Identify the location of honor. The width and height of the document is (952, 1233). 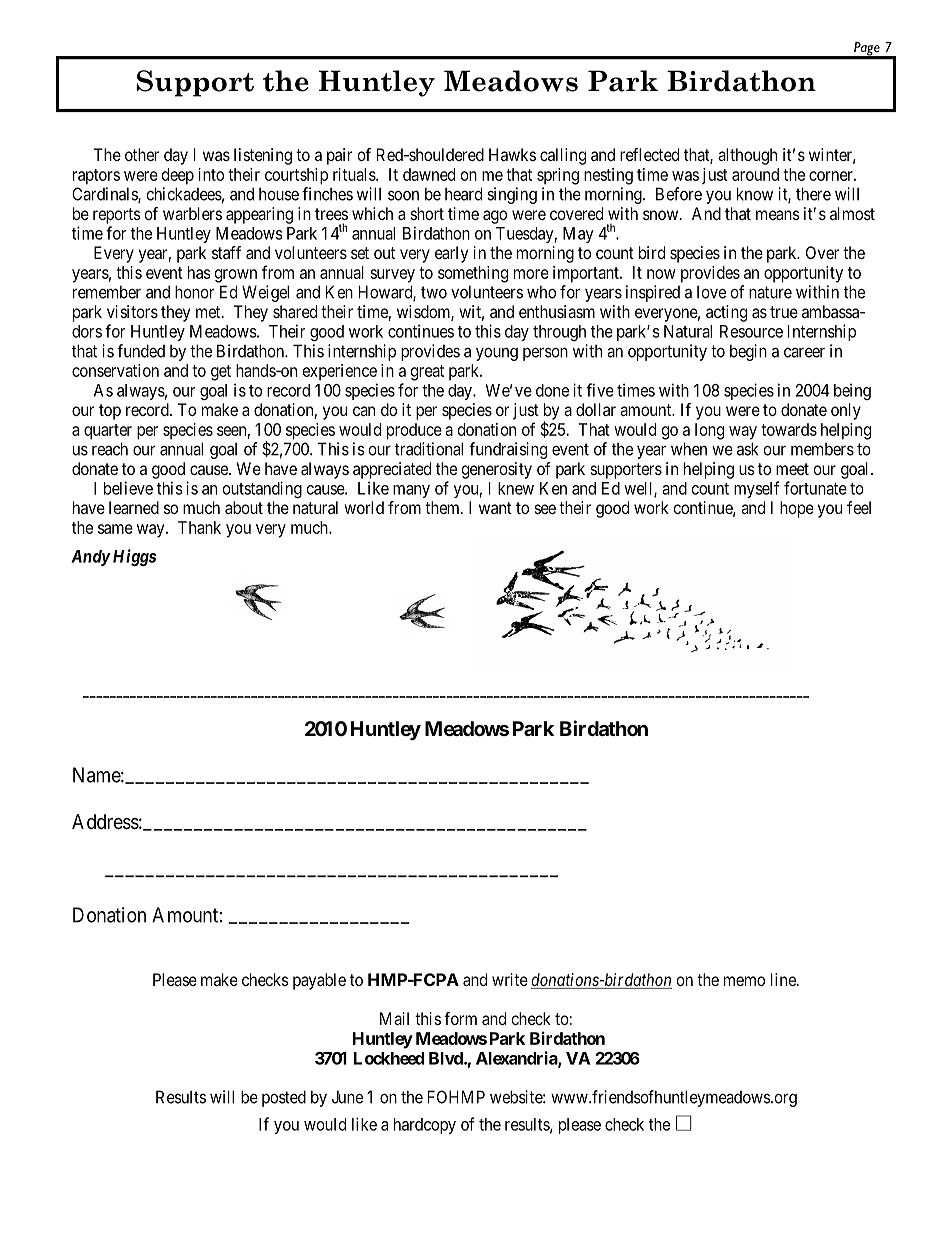
(194, 292).
